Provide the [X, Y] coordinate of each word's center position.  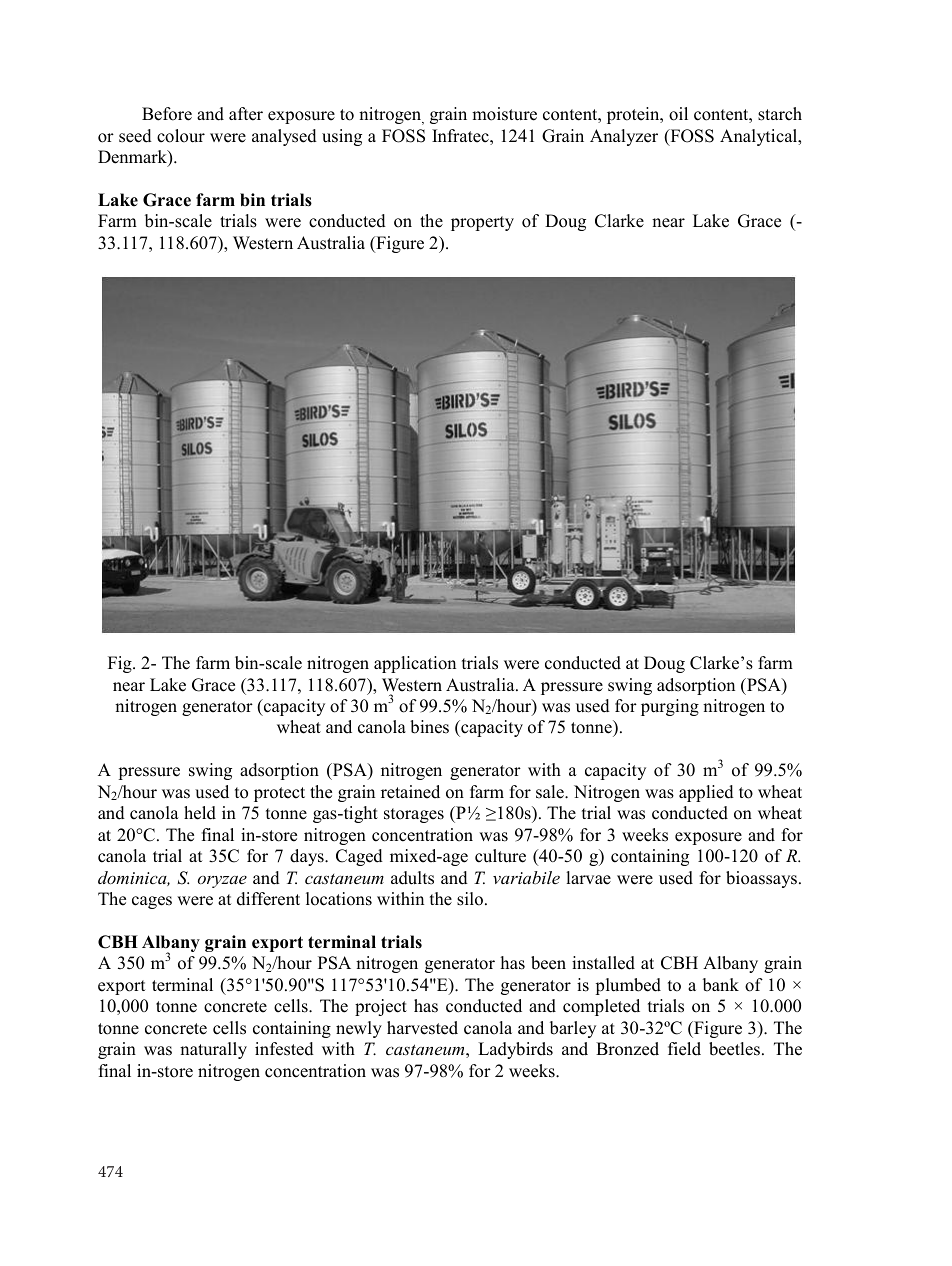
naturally [213, 1050]
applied [706, 793]
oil [678, 114]
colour [181, 136]
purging [670, 707]
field [684, 1049]
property [482, 223]
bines [429, 727]
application [415, 664]
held [200, 813]
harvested [422, 1028]
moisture [504, 114]
